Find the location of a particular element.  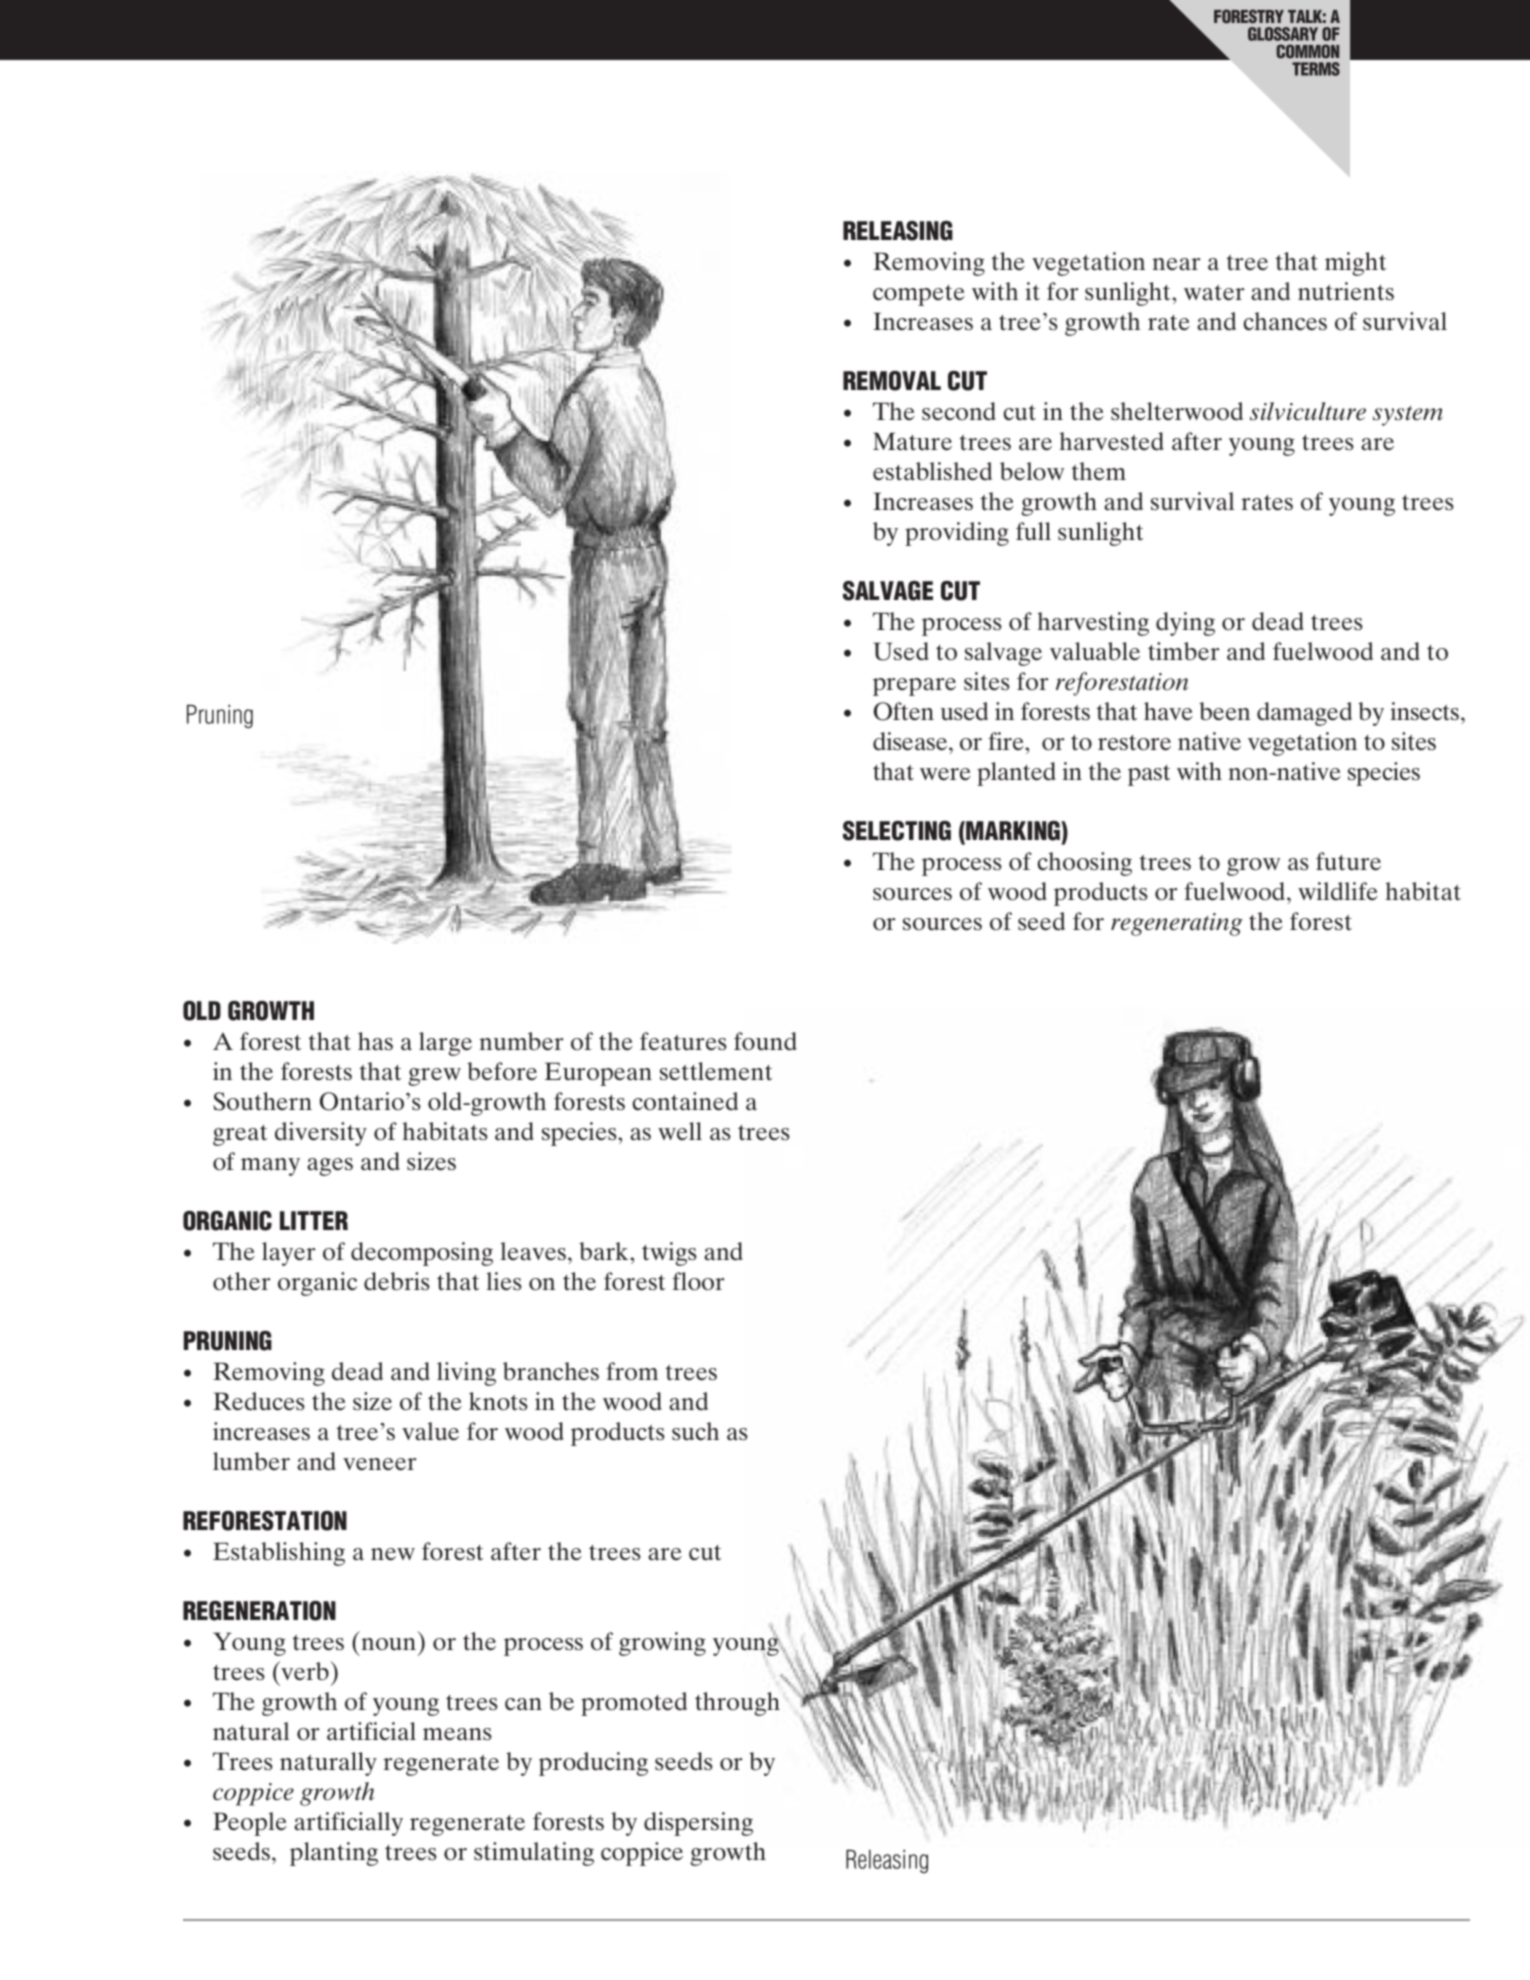

compete is located at coordinates (919, 295).
